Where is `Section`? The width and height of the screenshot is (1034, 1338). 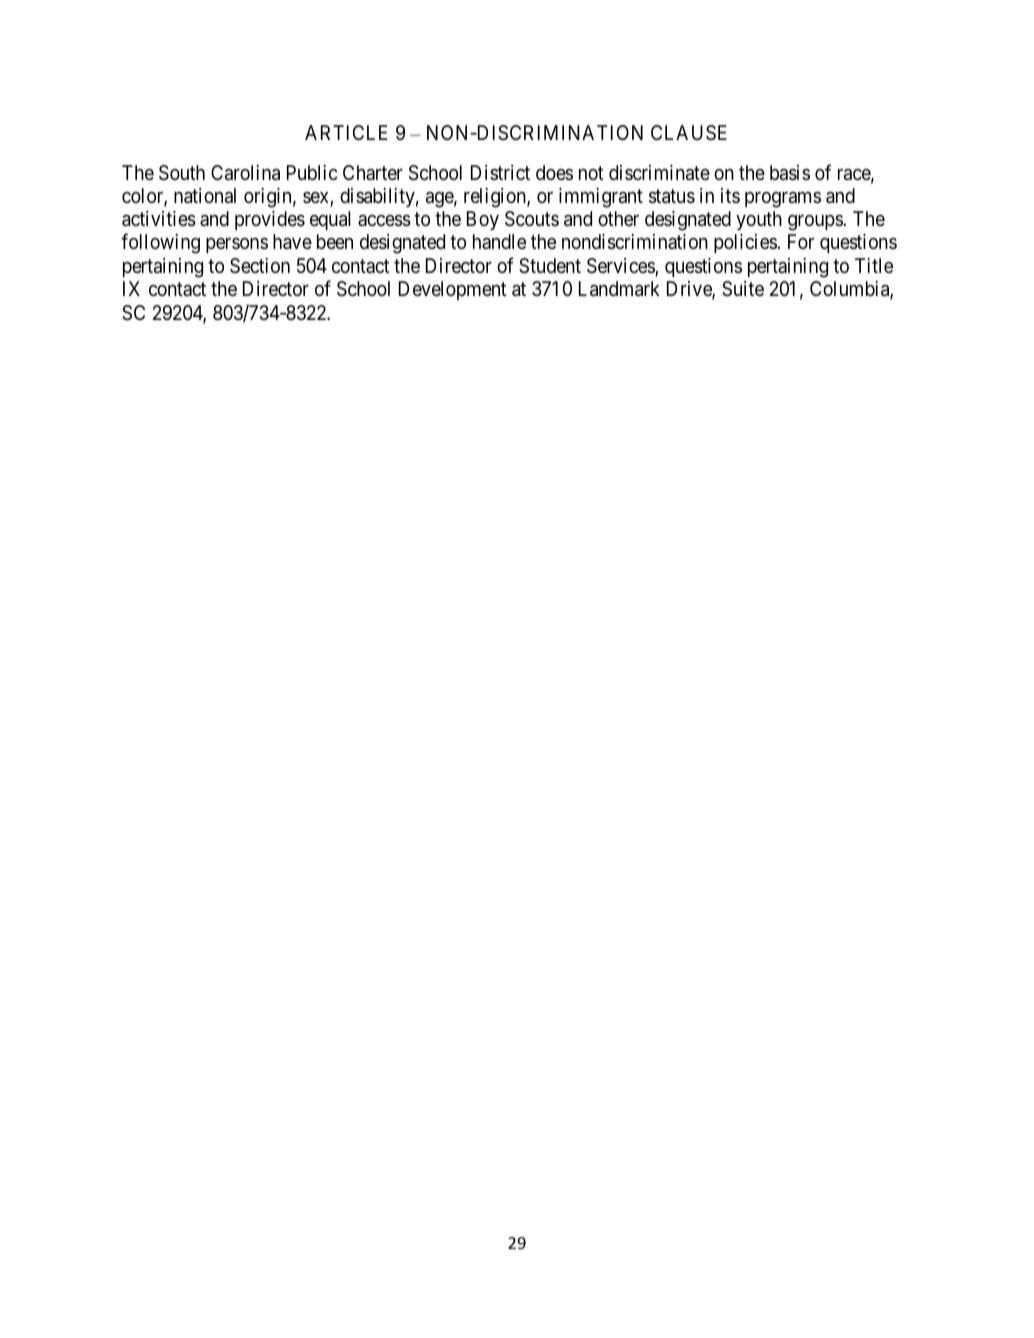 Section is located at coordinates (260, 265).
